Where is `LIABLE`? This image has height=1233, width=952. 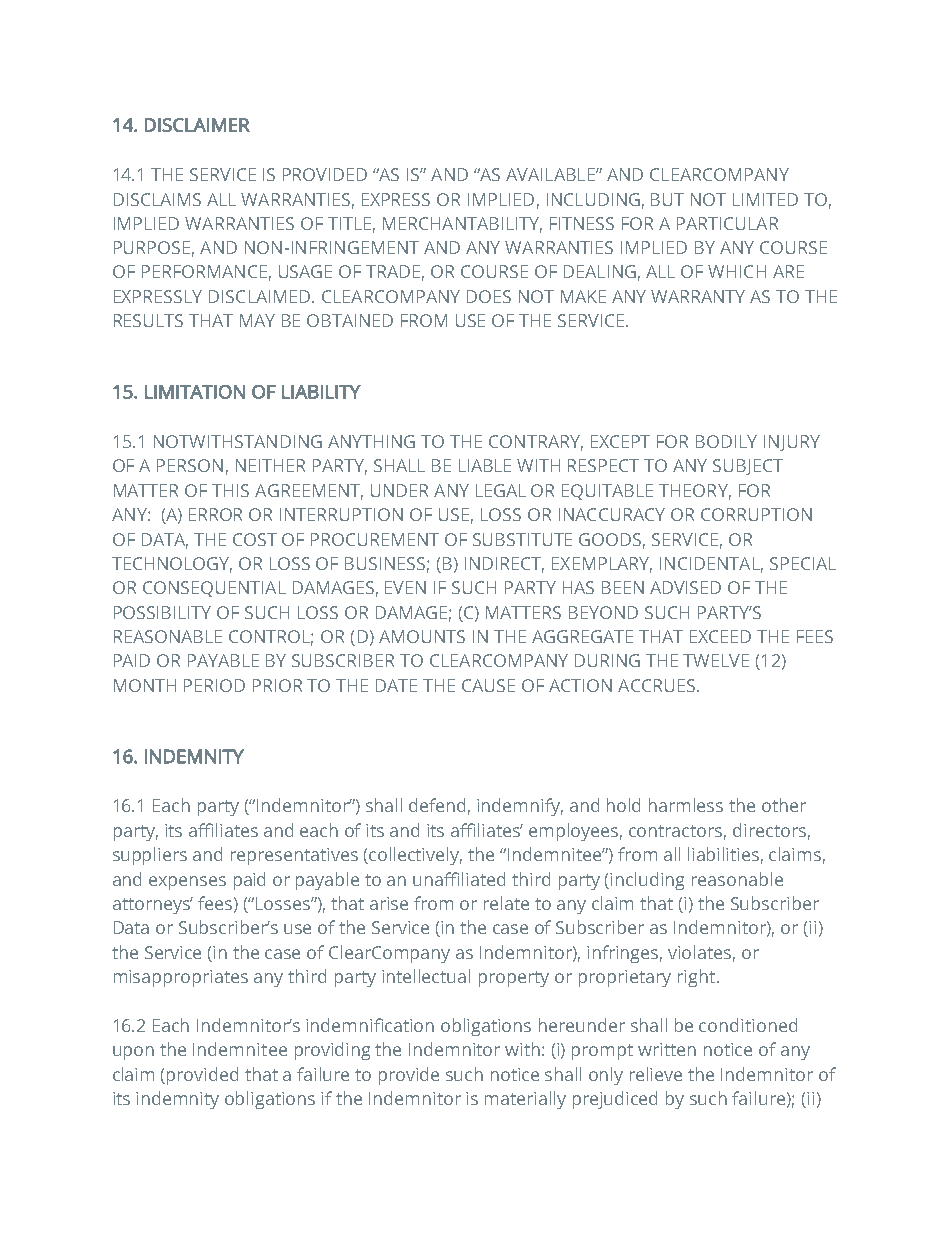 LIABLE is located at coordinates (485, 465).
